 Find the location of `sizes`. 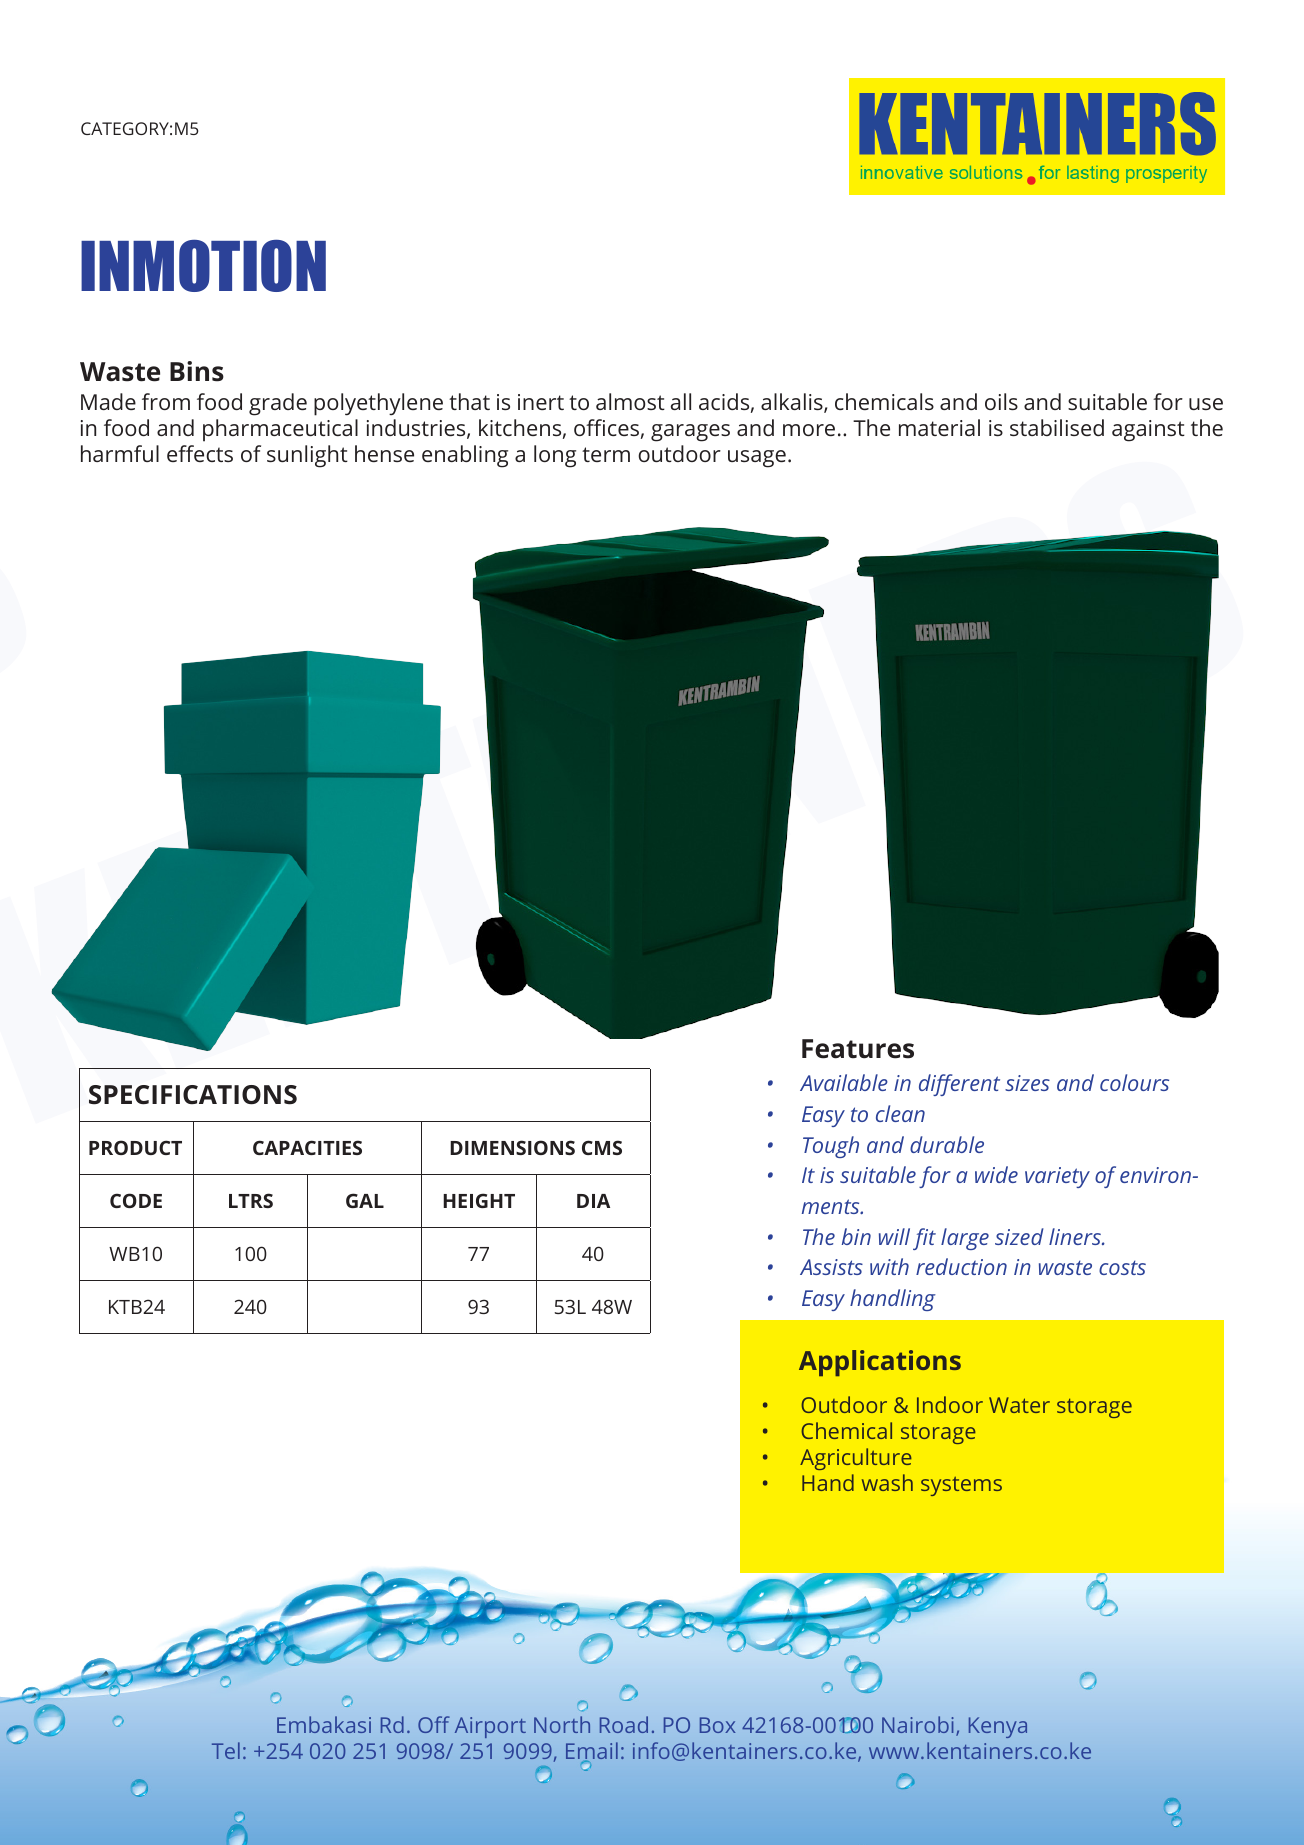

sizes is located at coordinates (1027, 1083).
